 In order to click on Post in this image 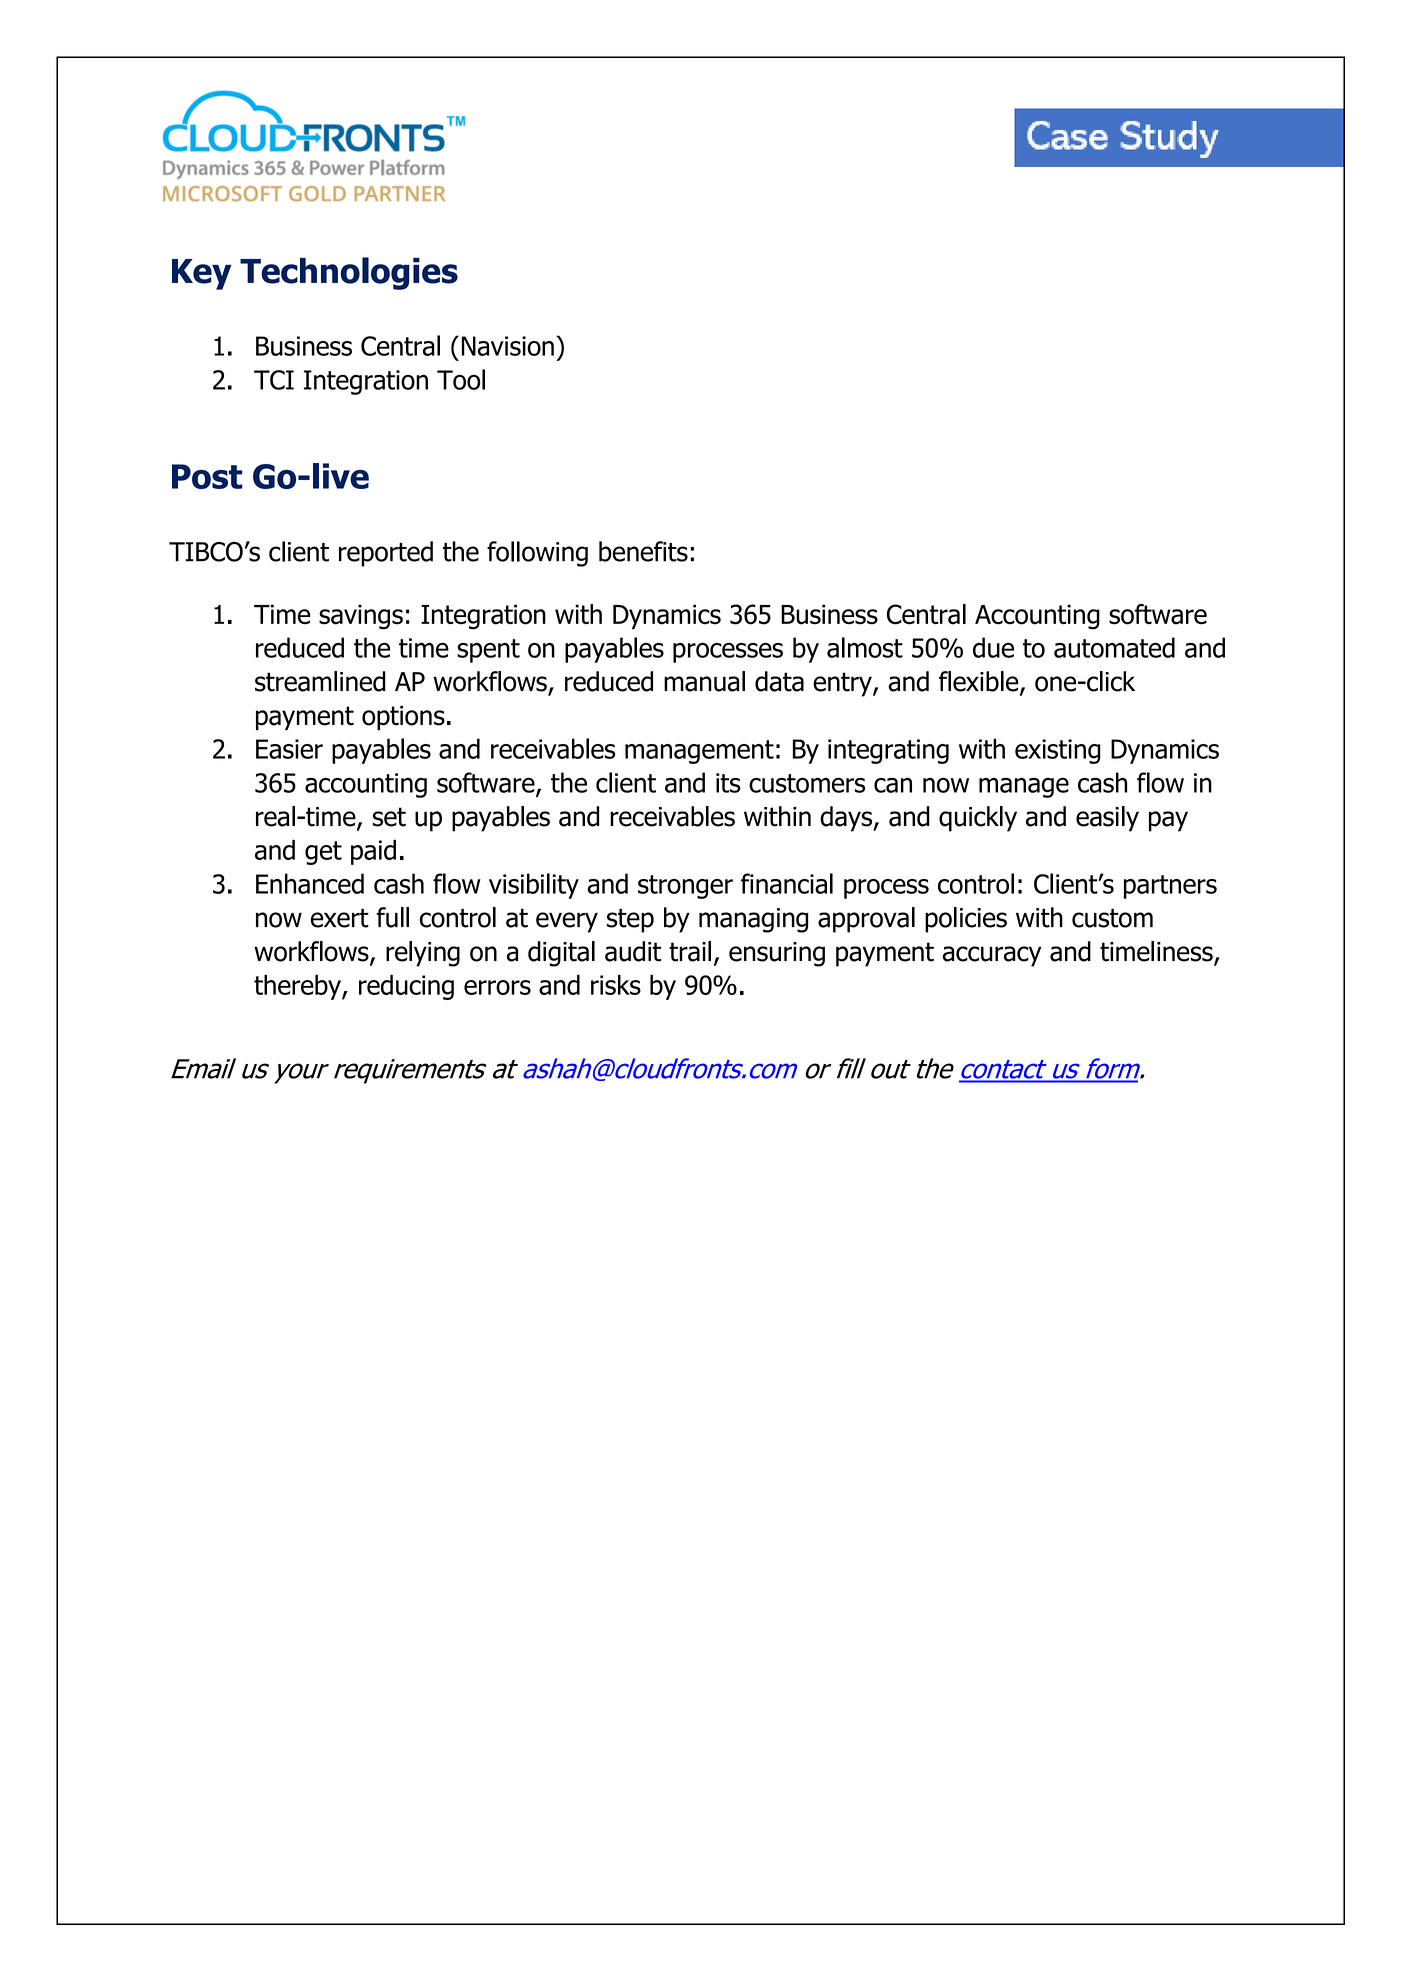, I will do `click(207, 476)`.
